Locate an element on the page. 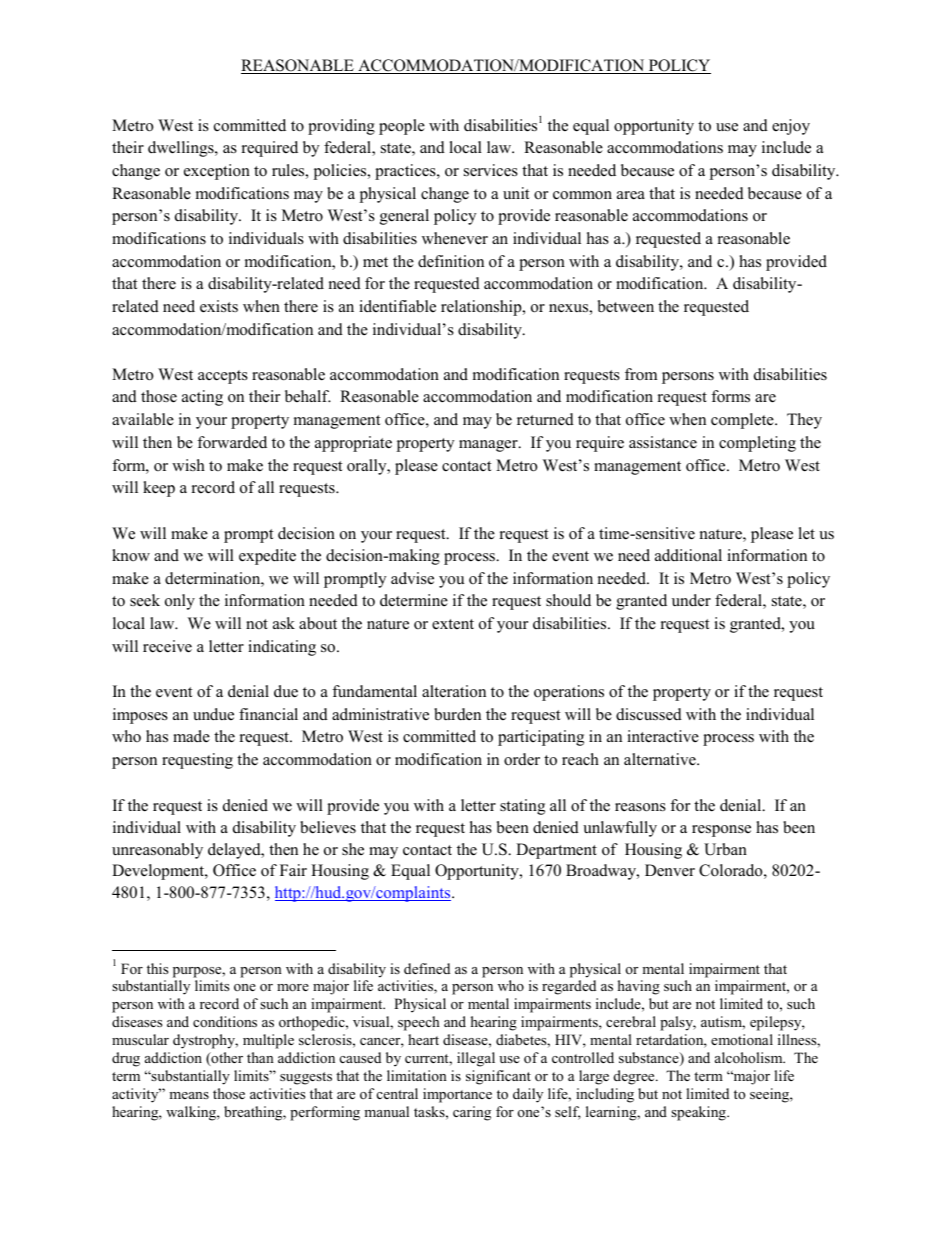 This image has width=952, height=1233. under is located at coordinates (691, 600).
